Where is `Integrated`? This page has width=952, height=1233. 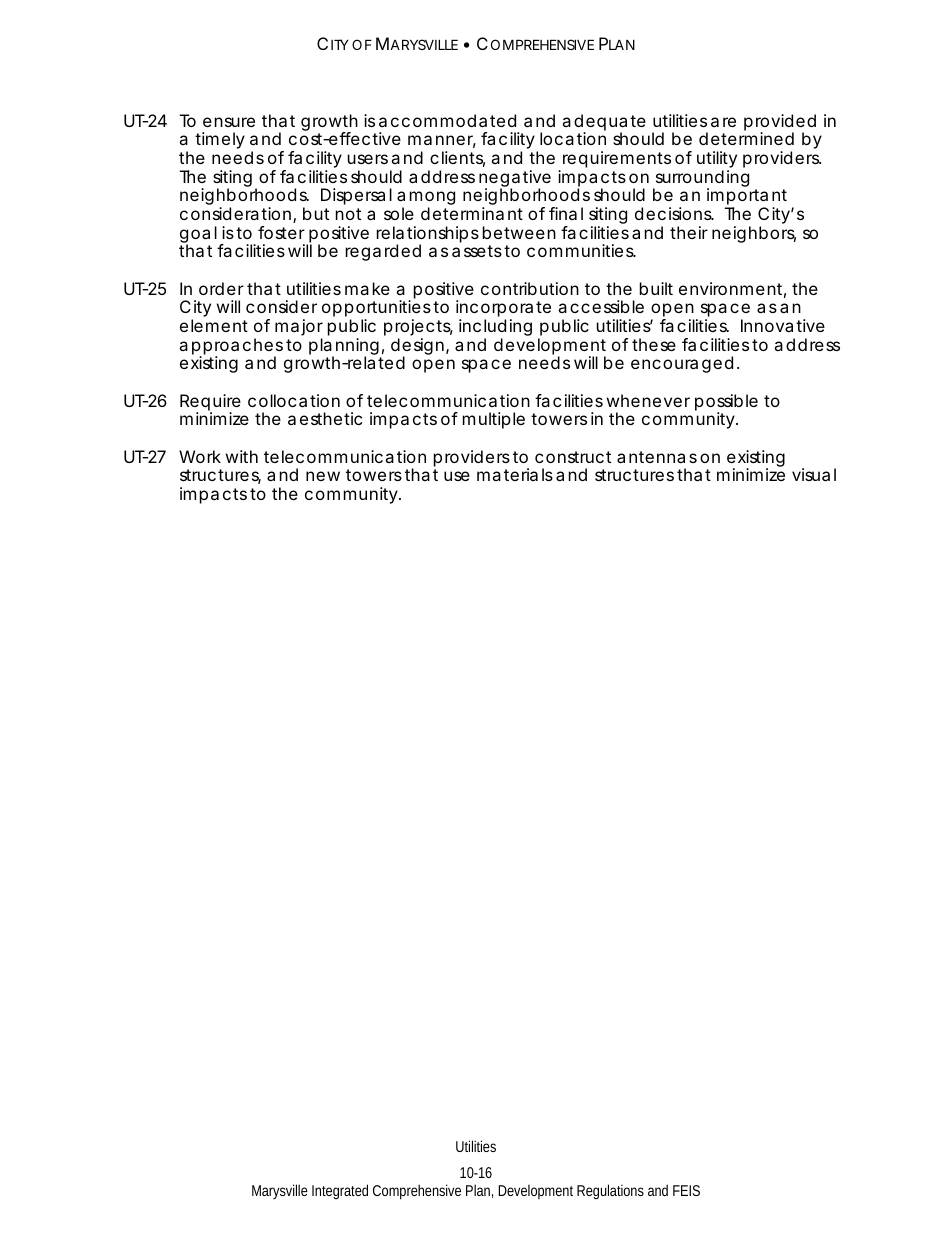
Integrated is located at coordinates (340, 1191).
